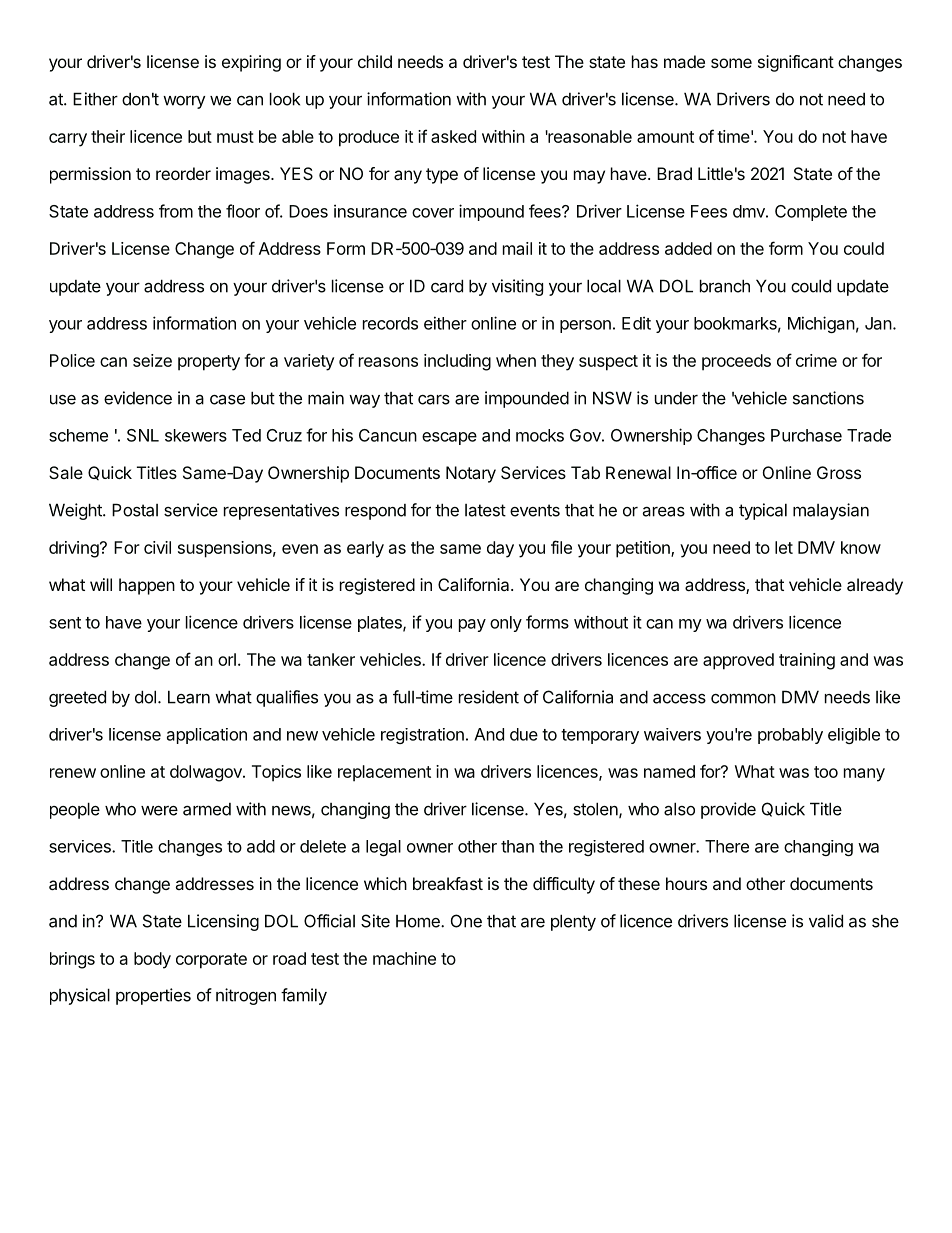 This screenshot has width=952, height=1233. I want to click on seize, so click(152, 360).
